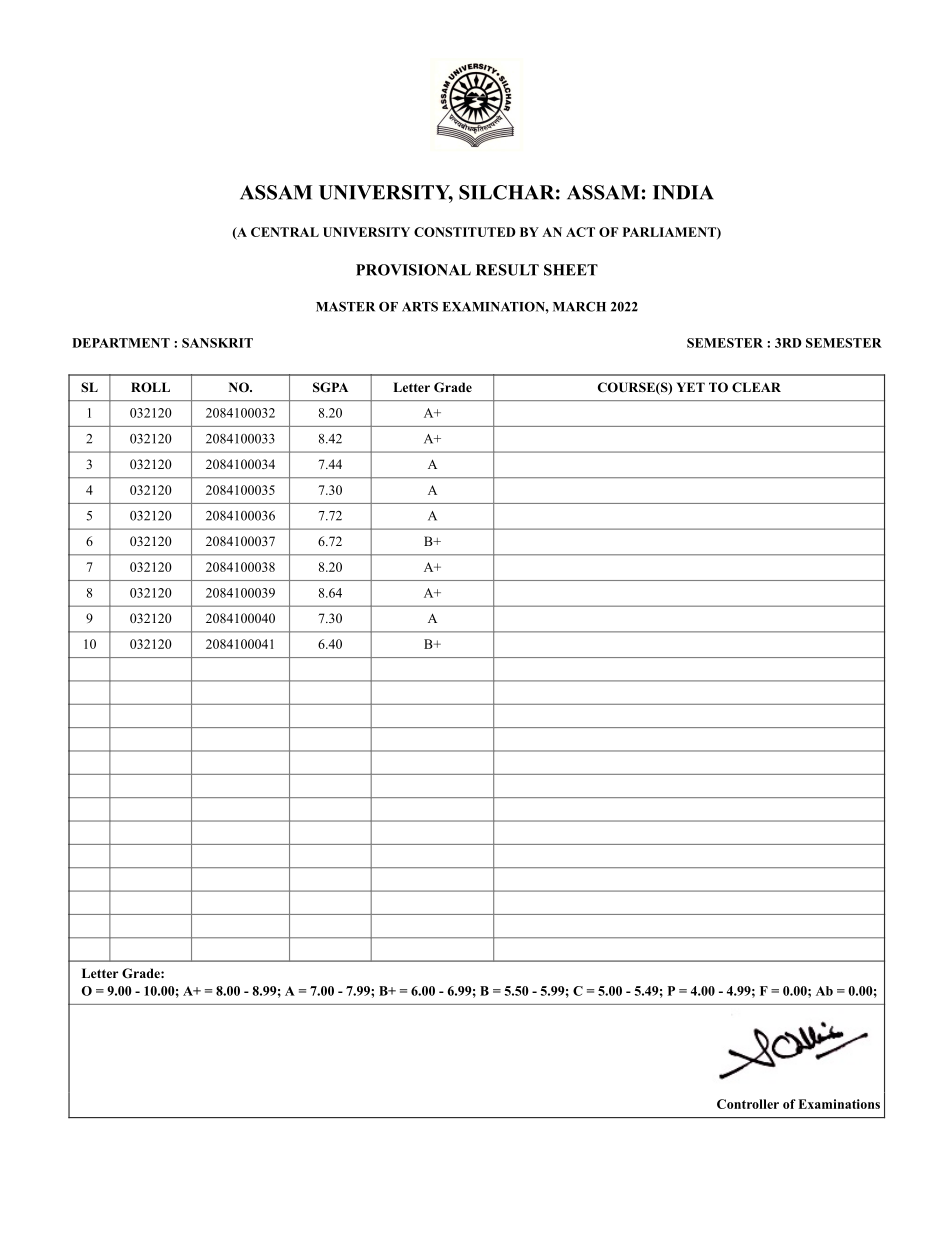 This document has height=1233, width=952. Describe the element at coordinates (579, 306) in the document. I see `MARCH` at that location.
